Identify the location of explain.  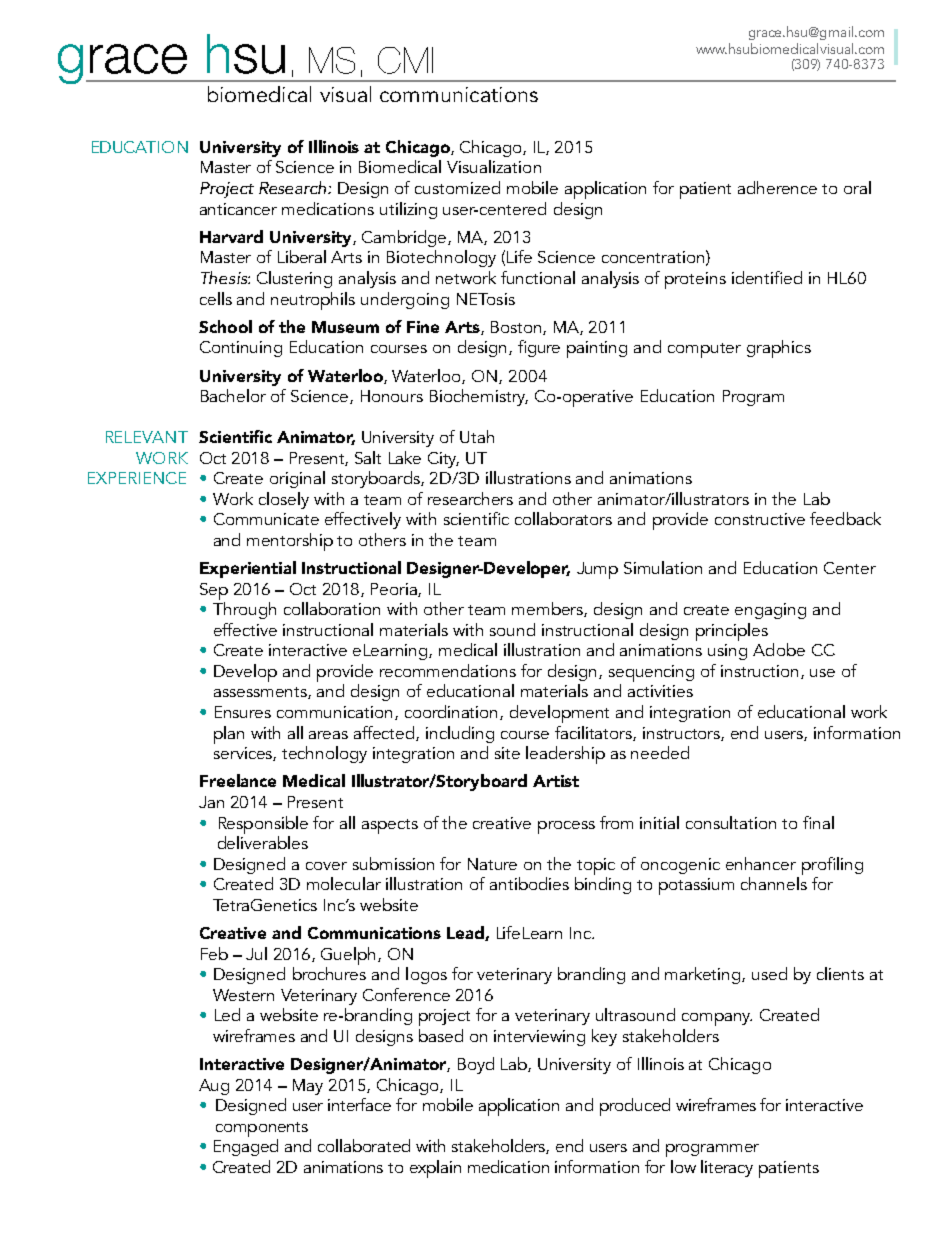
(435, 1169).
